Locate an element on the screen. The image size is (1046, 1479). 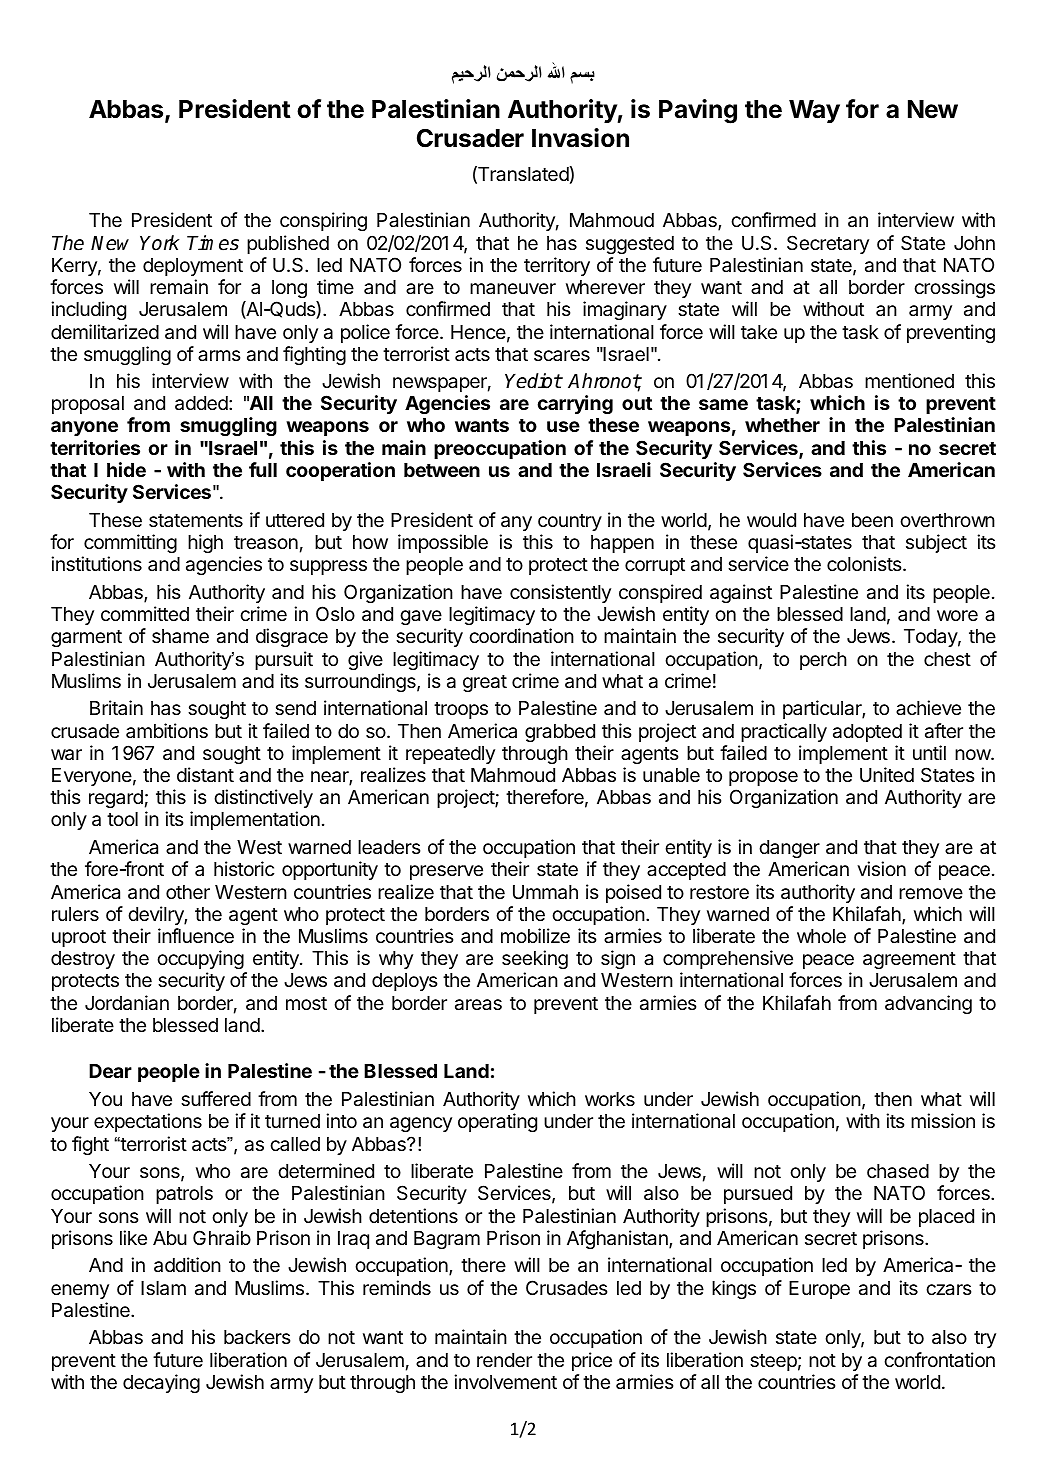
render is located at coordinates (504, 1360).
